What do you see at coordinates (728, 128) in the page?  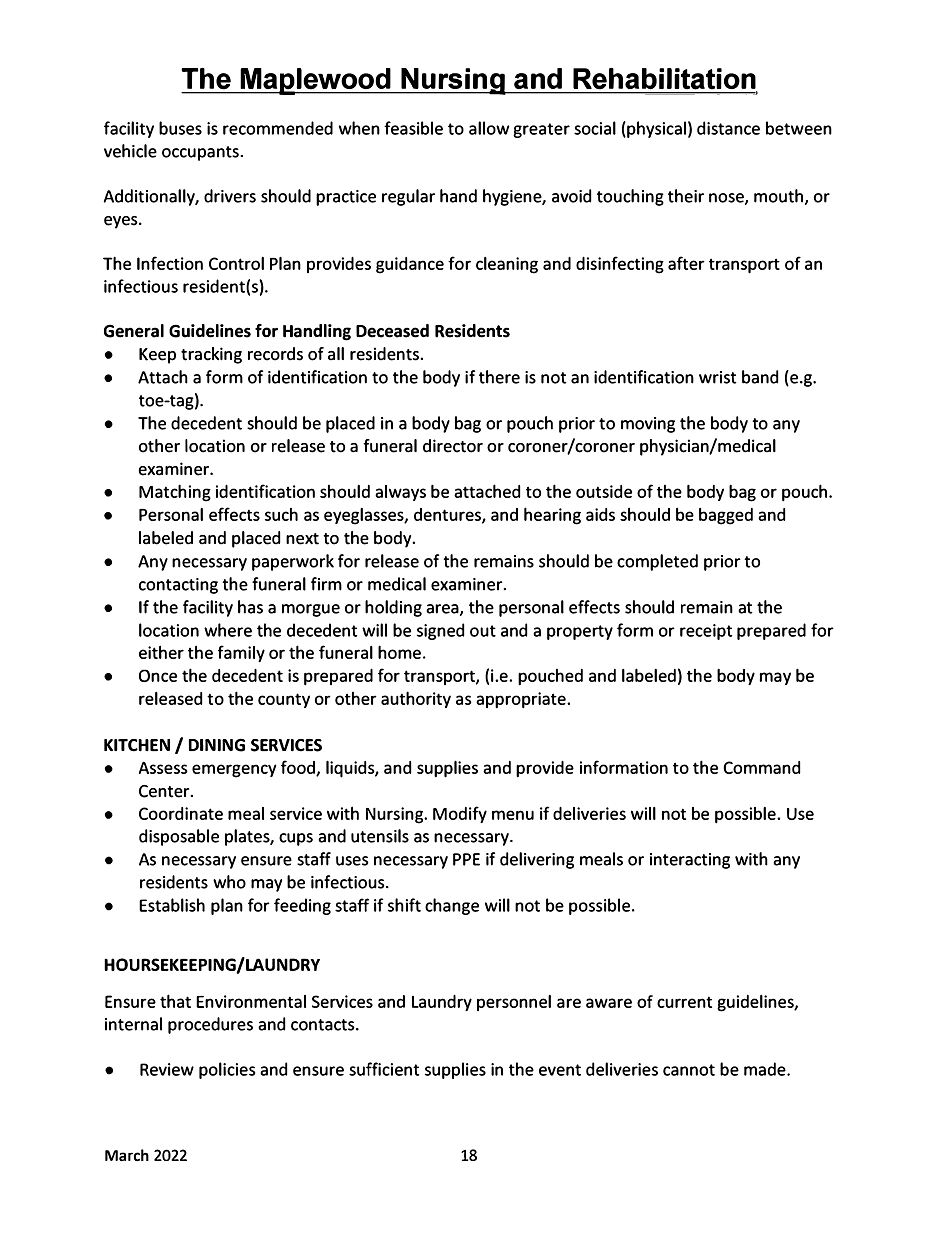 I see `distance` at bounding box center [728, 128].
